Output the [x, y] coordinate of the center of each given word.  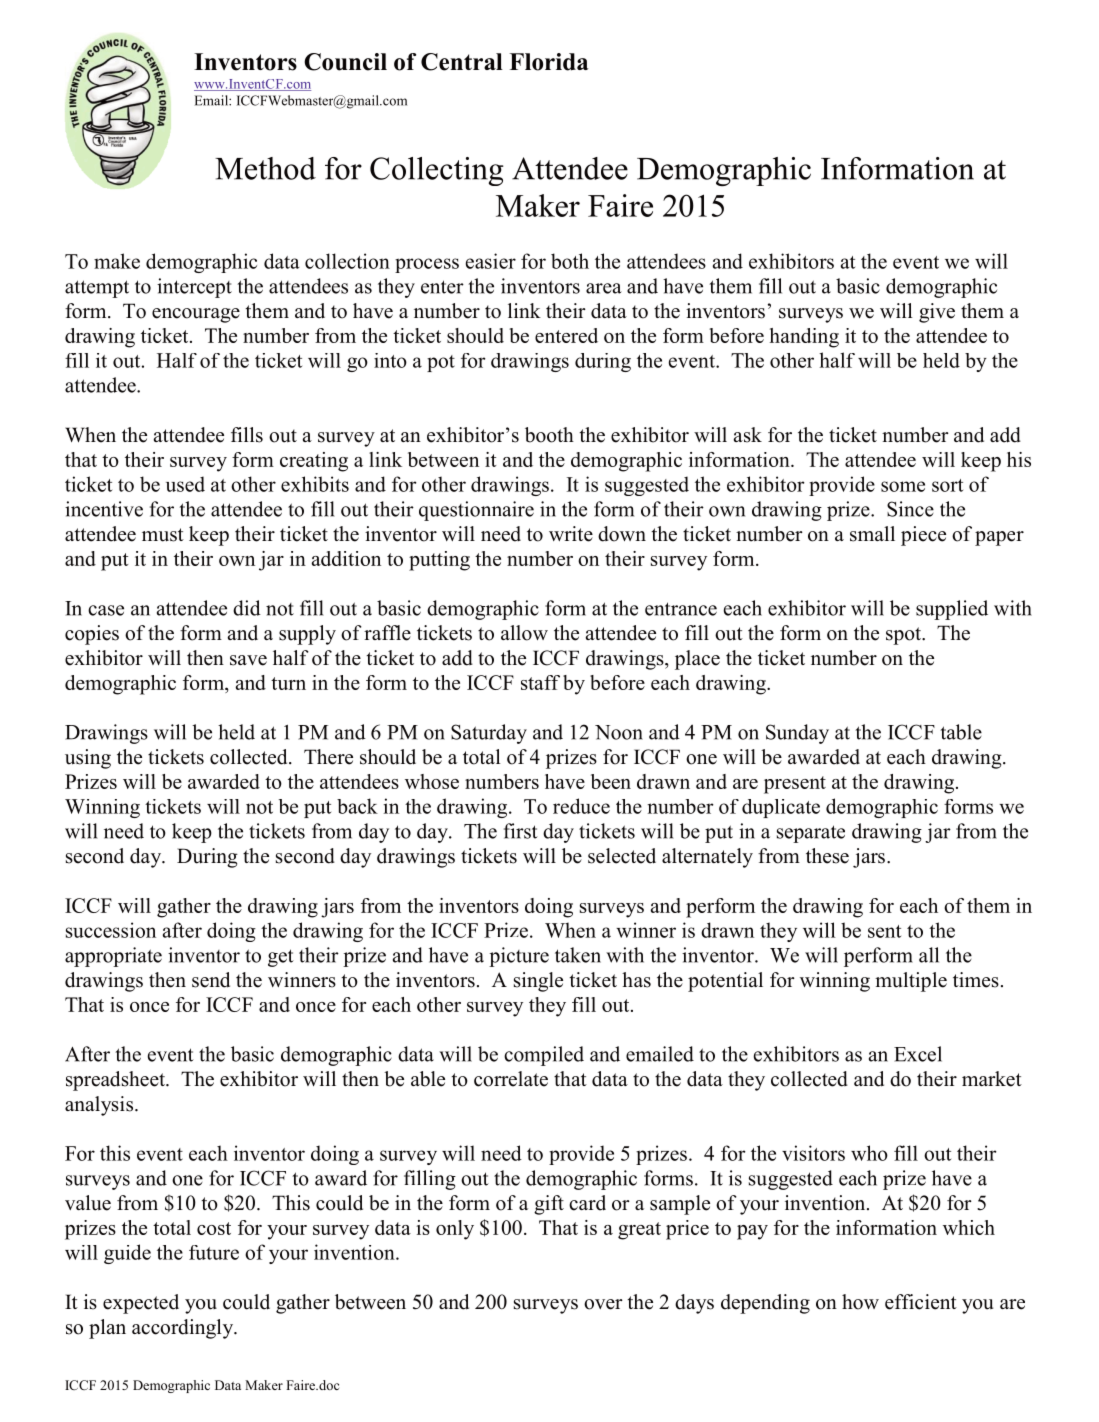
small [872, 534]
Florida [548, 62]
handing [804, 338]
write [571, 534]
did [247, 608]
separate [811, 834]
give [937, 313]
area [604, 288]
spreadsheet [117, 1081]
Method [265, 168]
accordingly [184, 1329]
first [521, 831]
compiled [544, 1056]
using [88, 759]
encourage [196, 315]
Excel [918, 1054]
